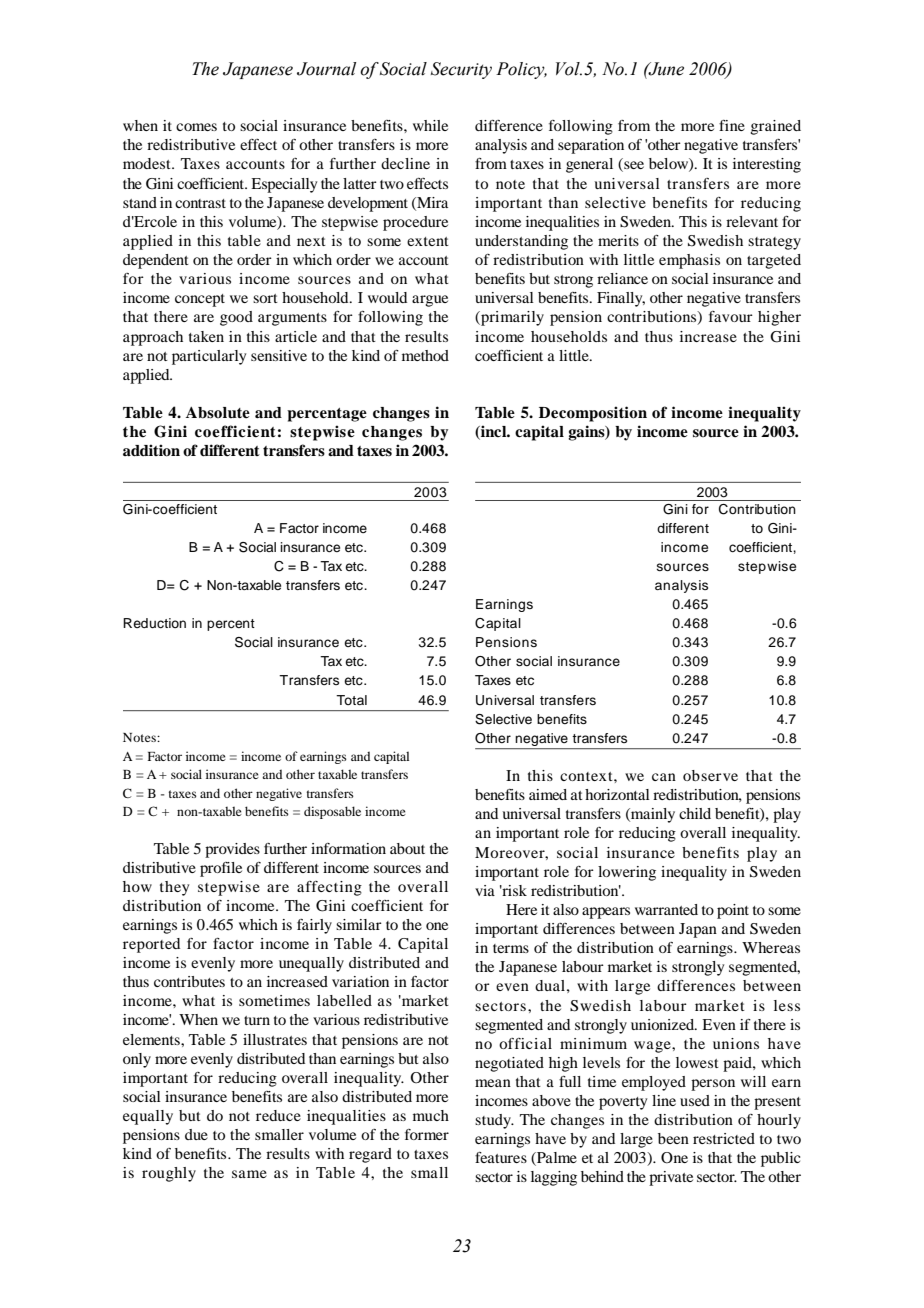 This page has height=1308, width=924. What do you see at coordinates (461, 70) in the page?
I see `Security` at bounding box center [461, 70].
